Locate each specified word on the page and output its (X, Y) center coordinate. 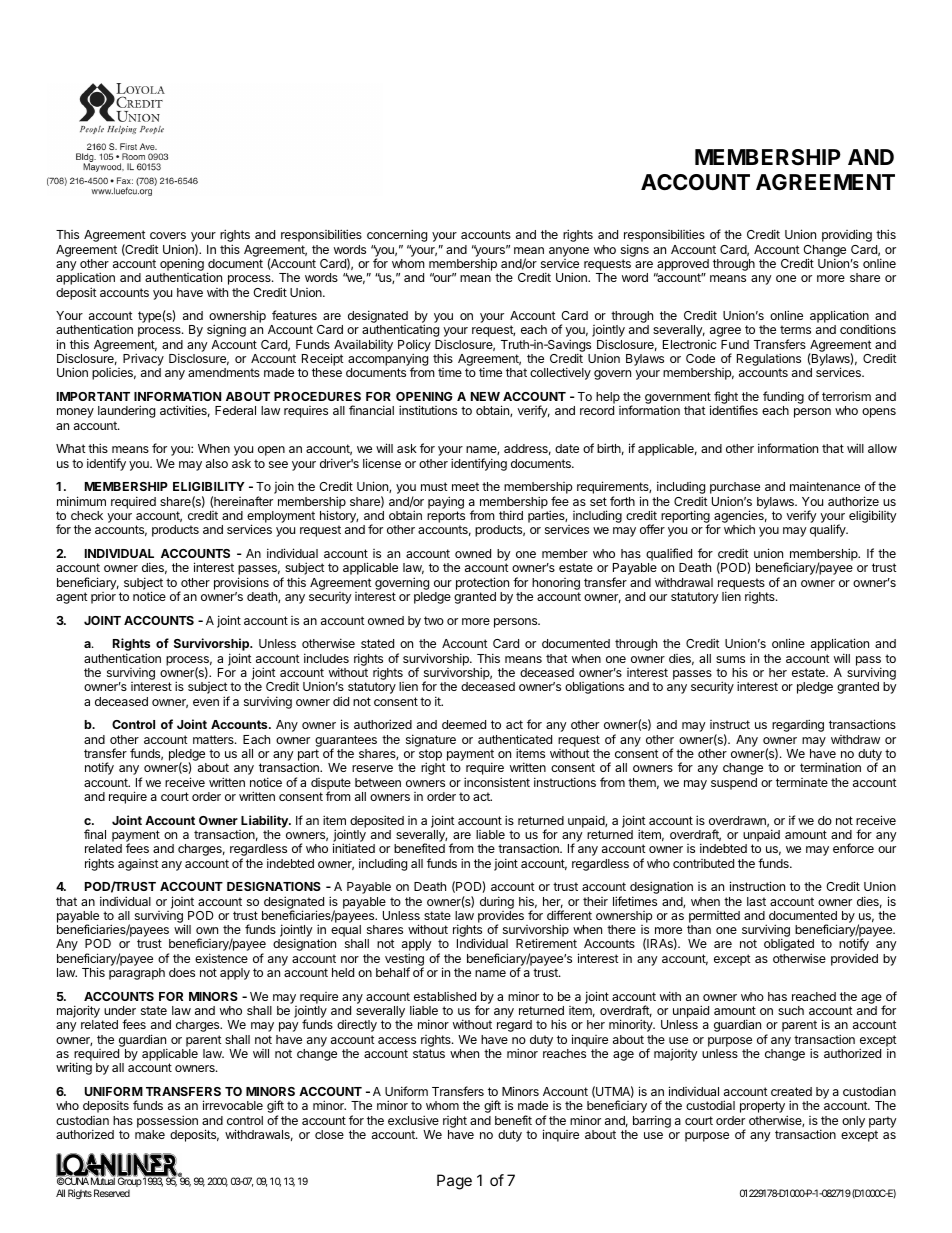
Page (454, 1182)
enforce (853, 848)
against (138, 865)
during (497, 902)
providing (847, 235)
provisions (241, 583)
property (762, 1107)
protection (482, 583)
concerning (397, 235)
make (150, 1134)
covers (168, 235)
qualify (829, 530)
